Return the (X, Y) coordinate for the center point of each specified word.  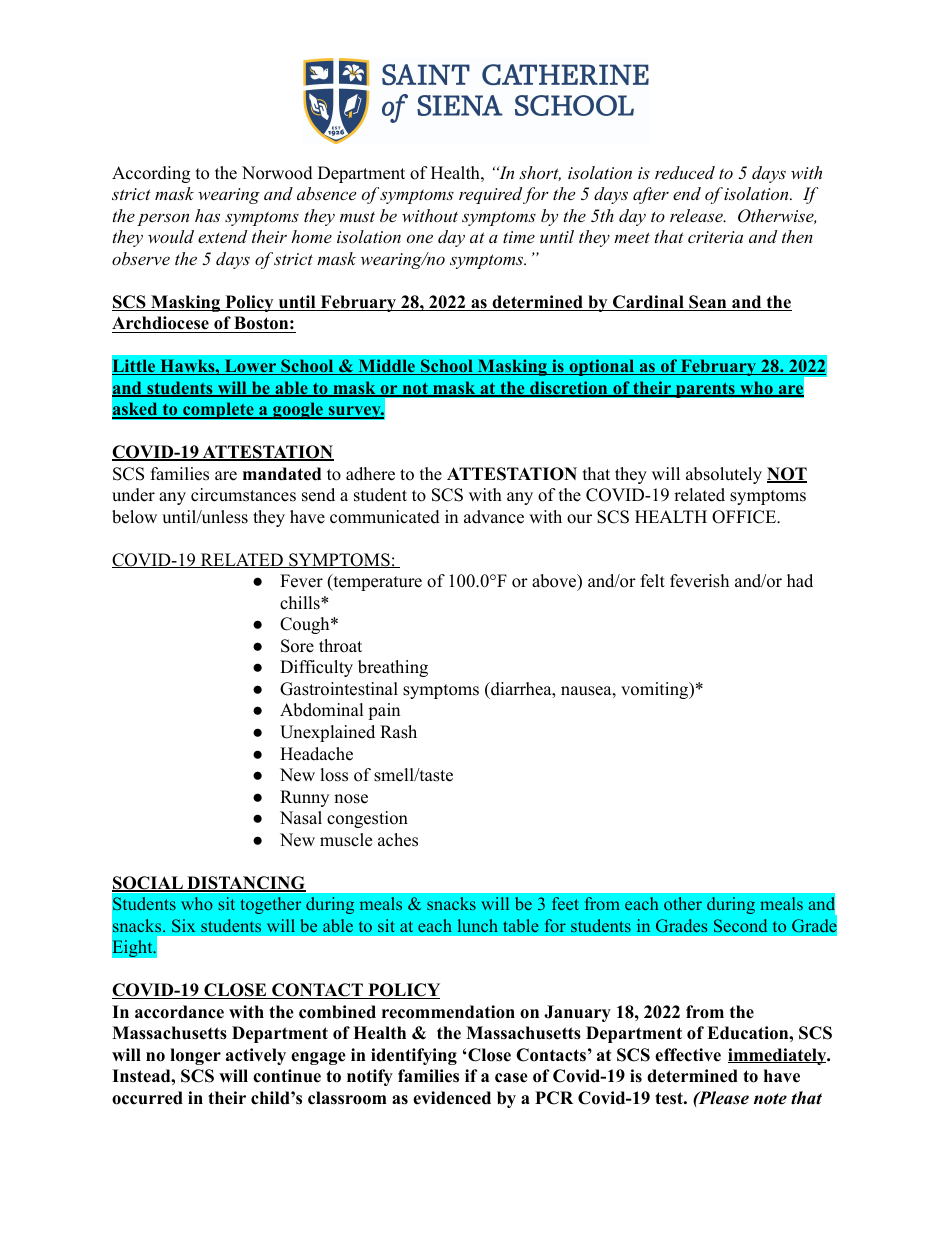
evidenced (452, 1098)
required (490, 195)
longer (195, 1056)
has (207, 215)
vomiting (655, 690)
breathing (393, 668)
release (697, 215)
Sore (297, 646)
